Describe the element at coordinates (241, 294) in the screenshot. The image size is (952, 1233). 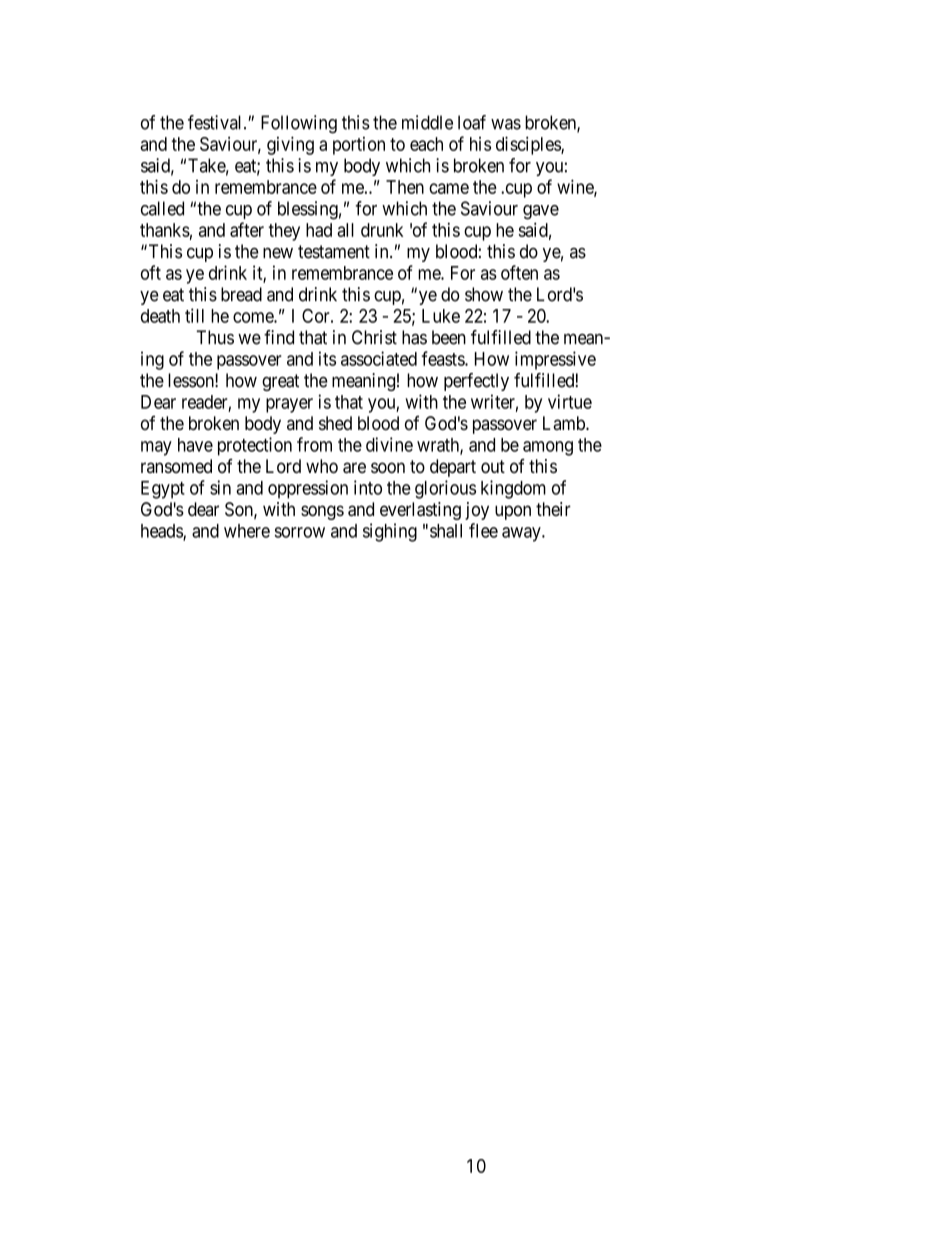
I see `bread` at that location.
